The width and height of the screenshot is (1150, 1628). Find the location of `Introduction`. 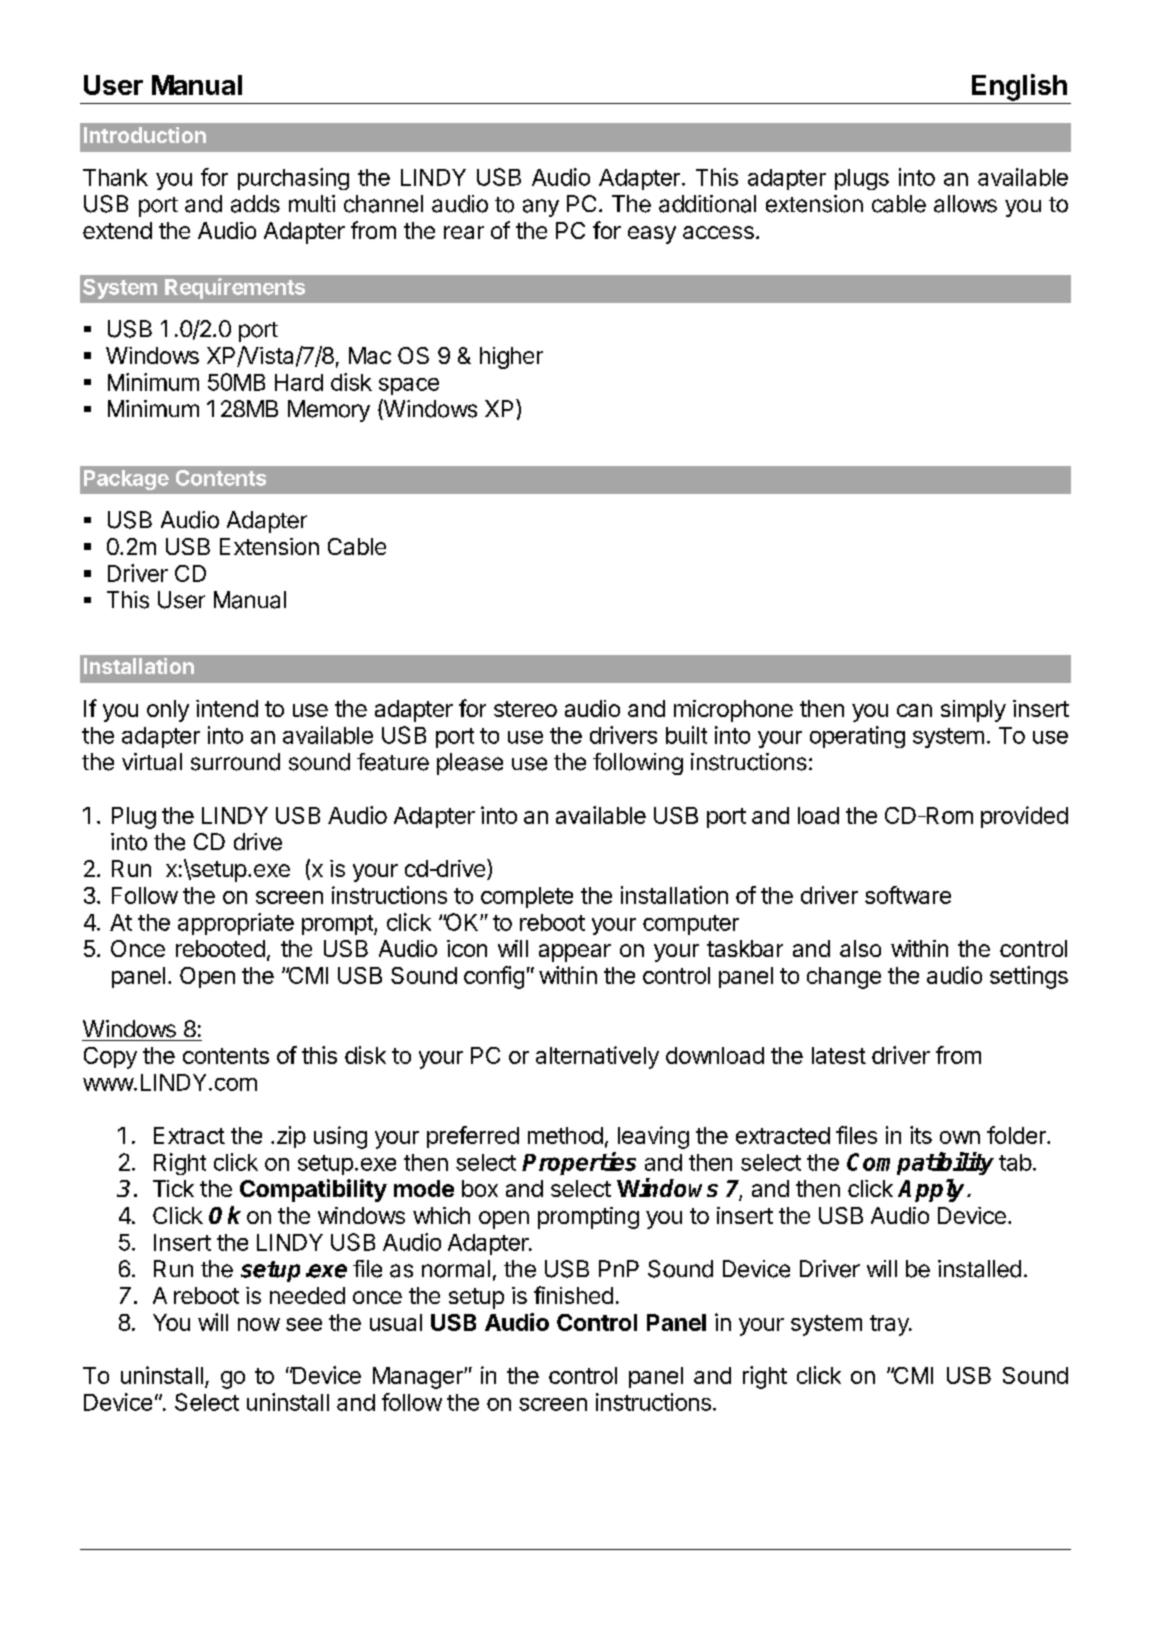

Introduction is located at coordinates (145, 135).
